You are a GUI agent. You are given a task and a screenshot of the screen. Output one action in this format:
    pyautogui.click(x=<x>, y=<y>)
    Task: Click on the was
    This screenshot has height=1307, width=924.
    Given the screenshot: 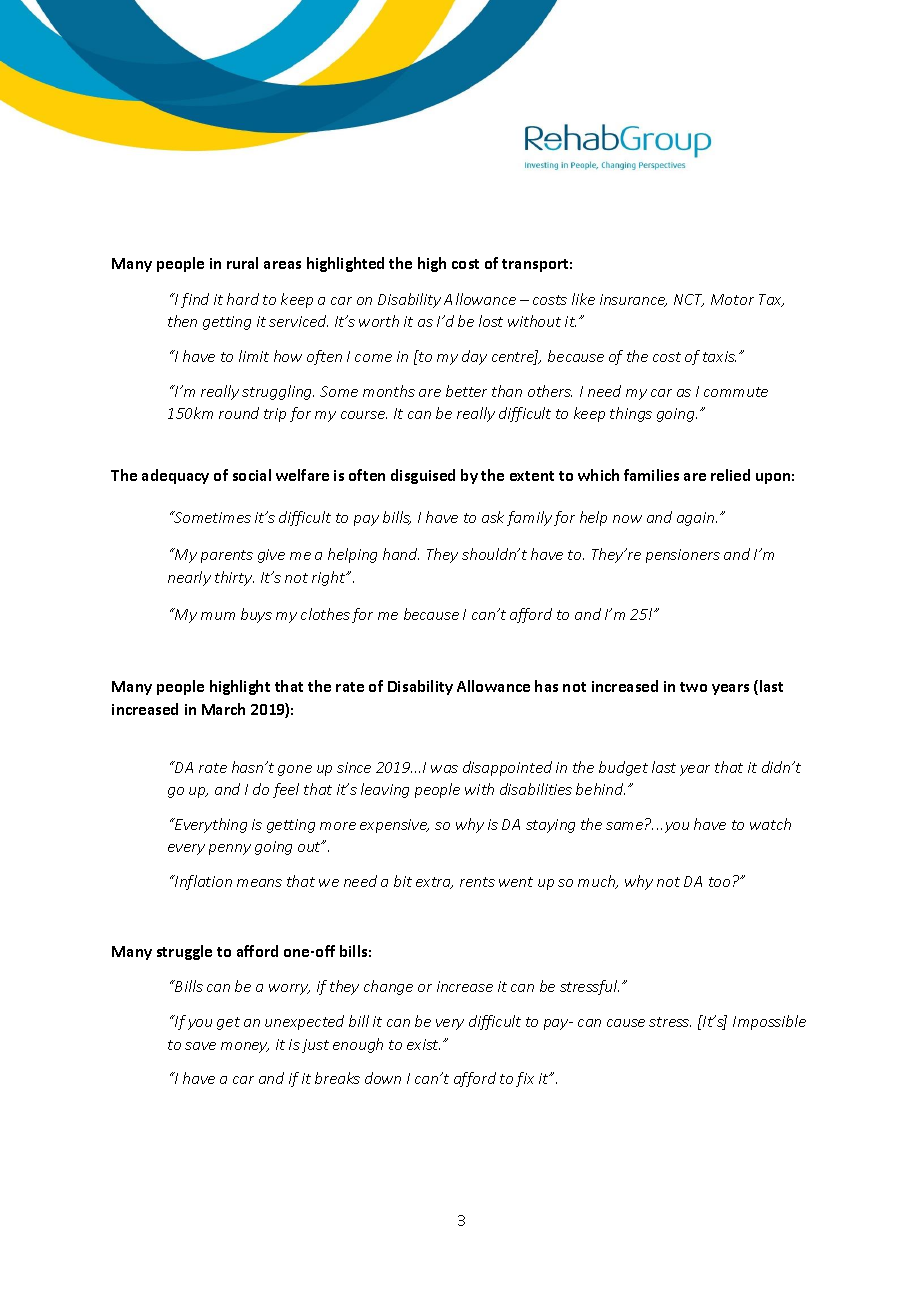 What is the action you would take?
    pyautogui.click(x=444, y=769)
